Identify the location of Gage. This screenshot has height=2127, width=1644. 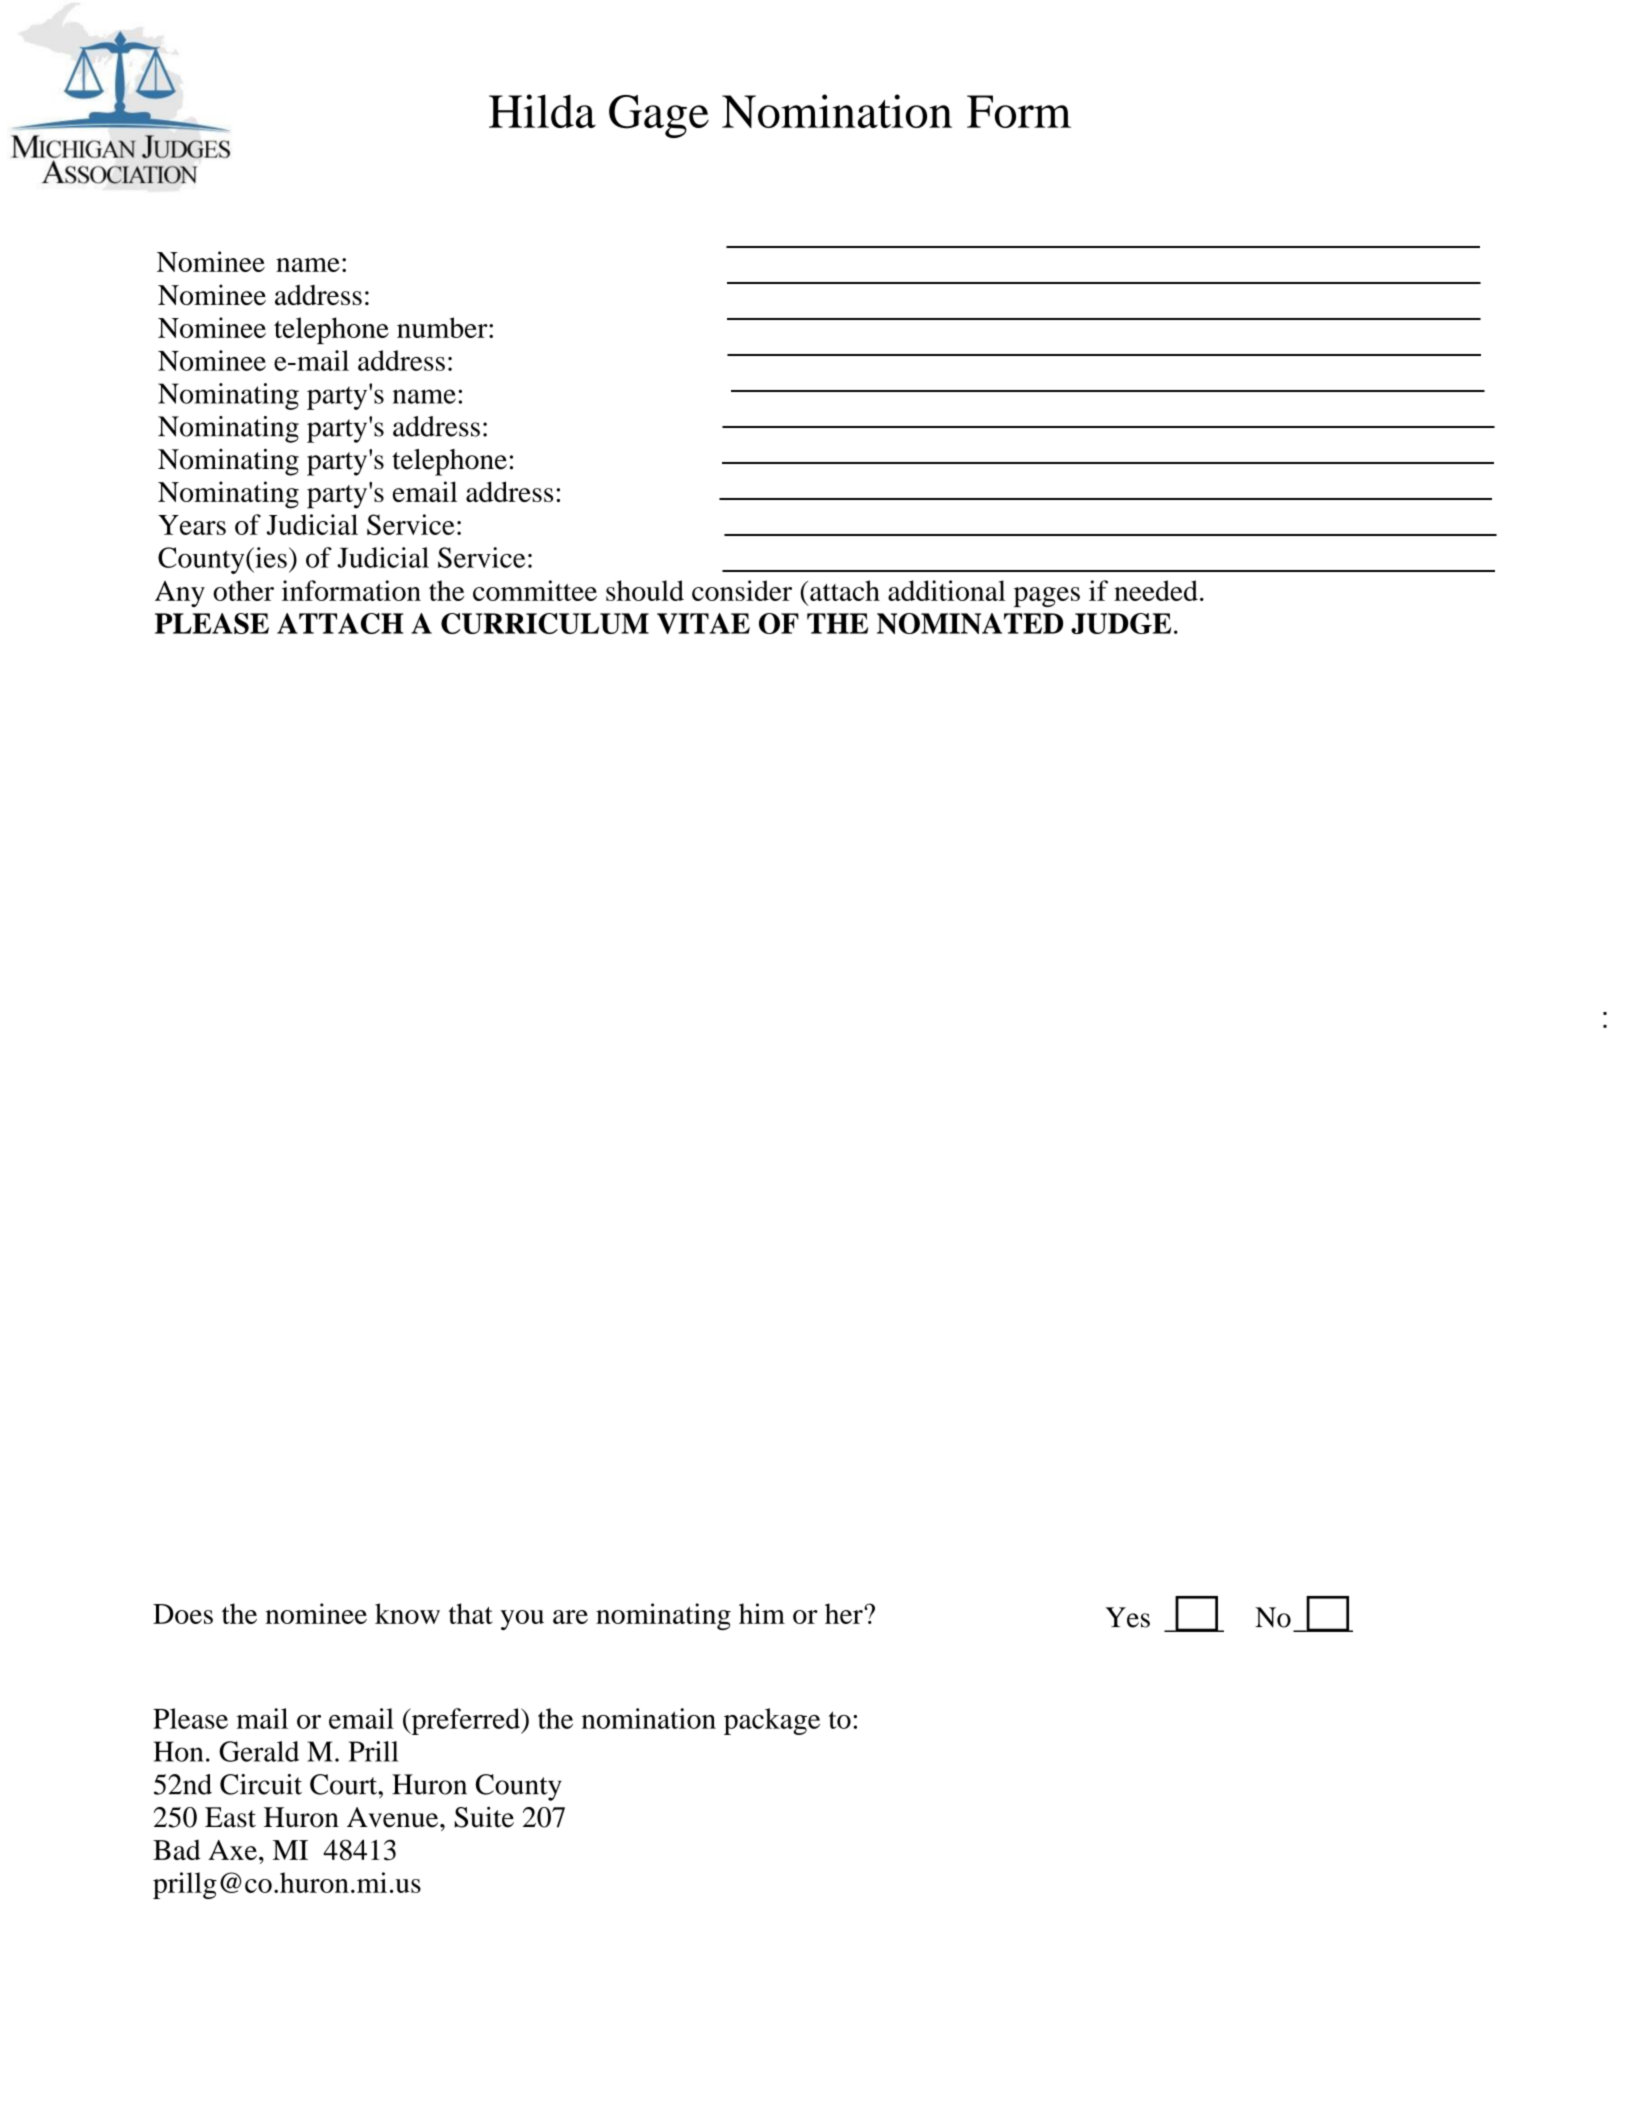
(659, 116).
